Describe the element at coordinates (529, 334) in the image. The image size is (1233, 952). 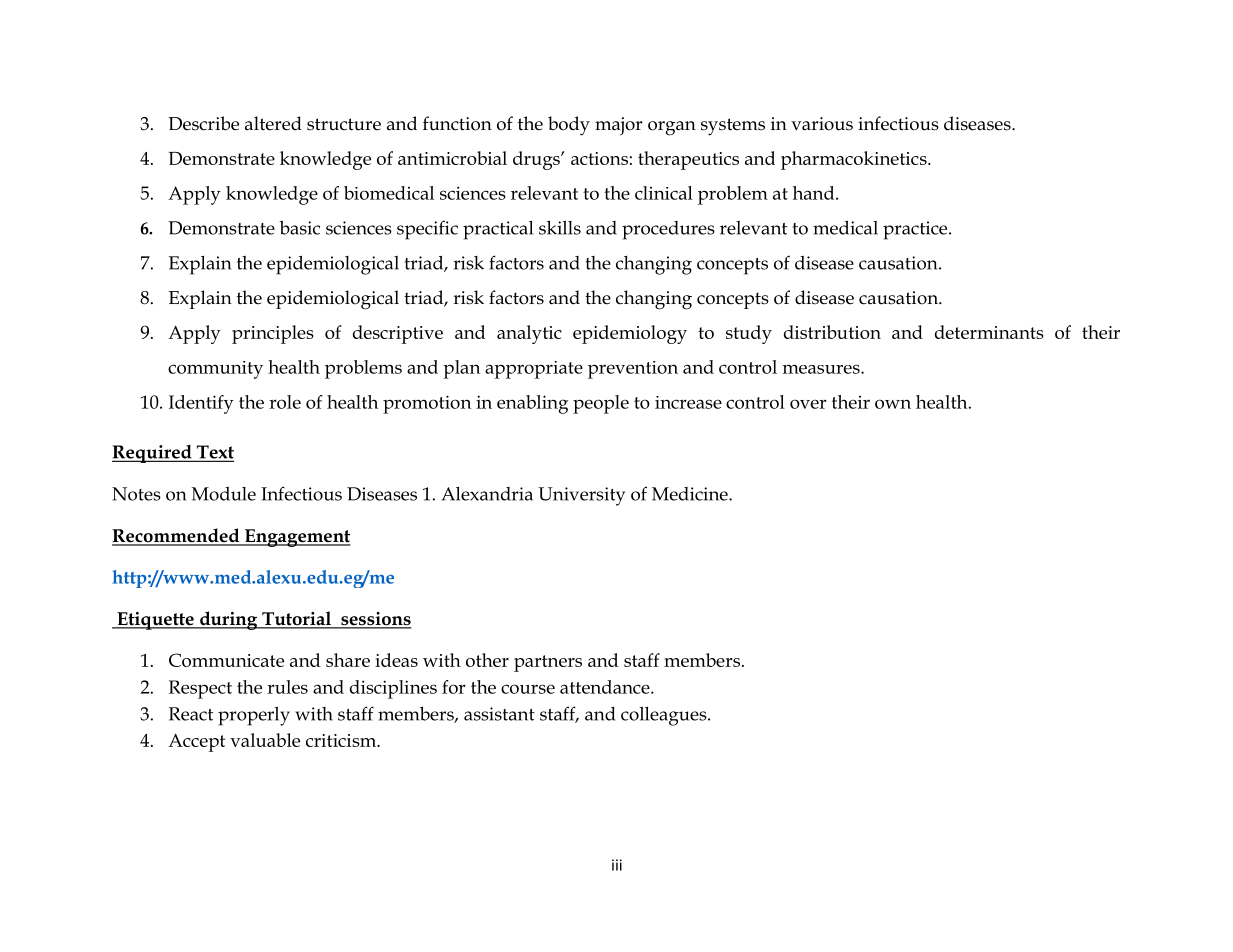
I see `analytic` at that location.
